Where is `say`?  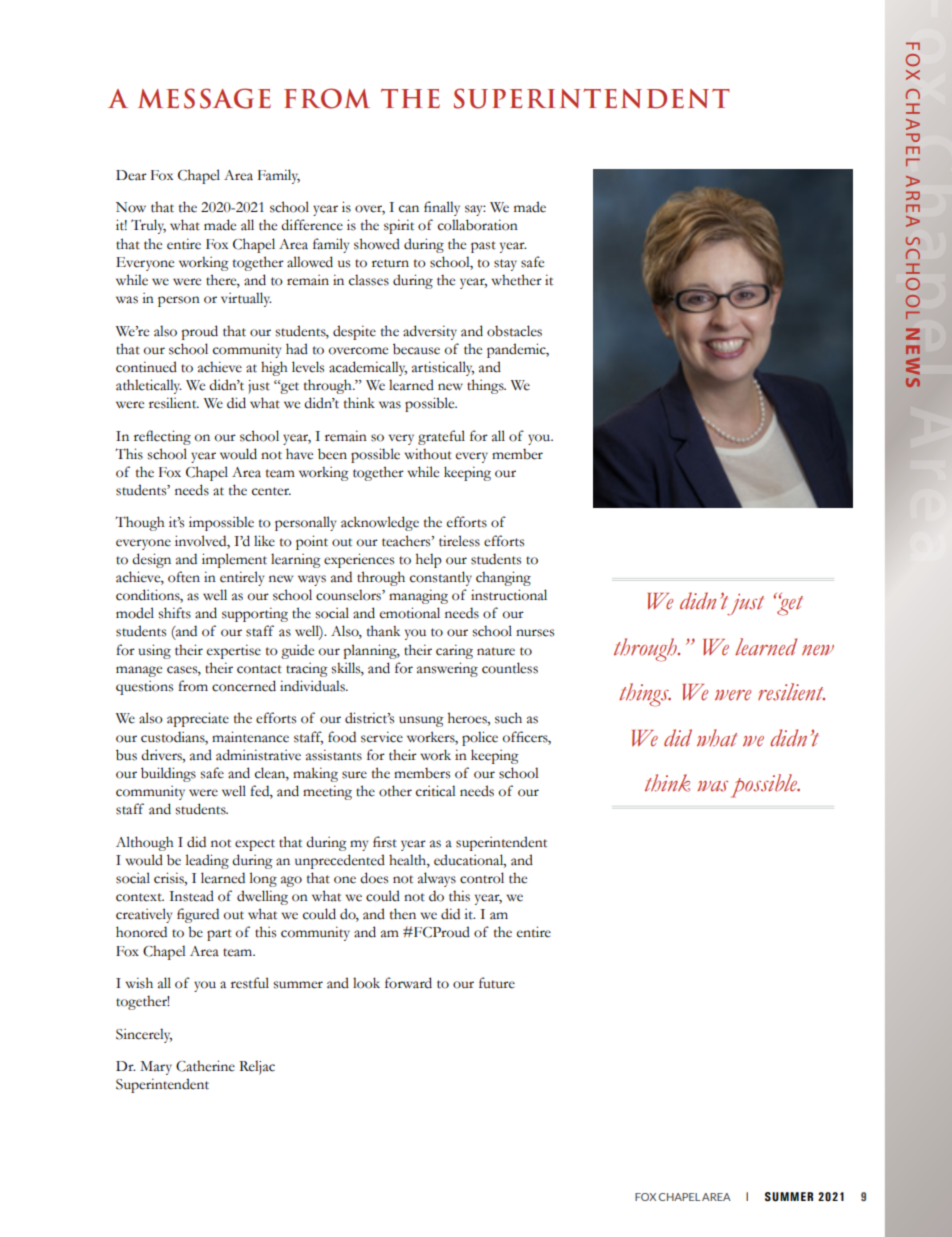 say is located at coordinates (475, 210).
